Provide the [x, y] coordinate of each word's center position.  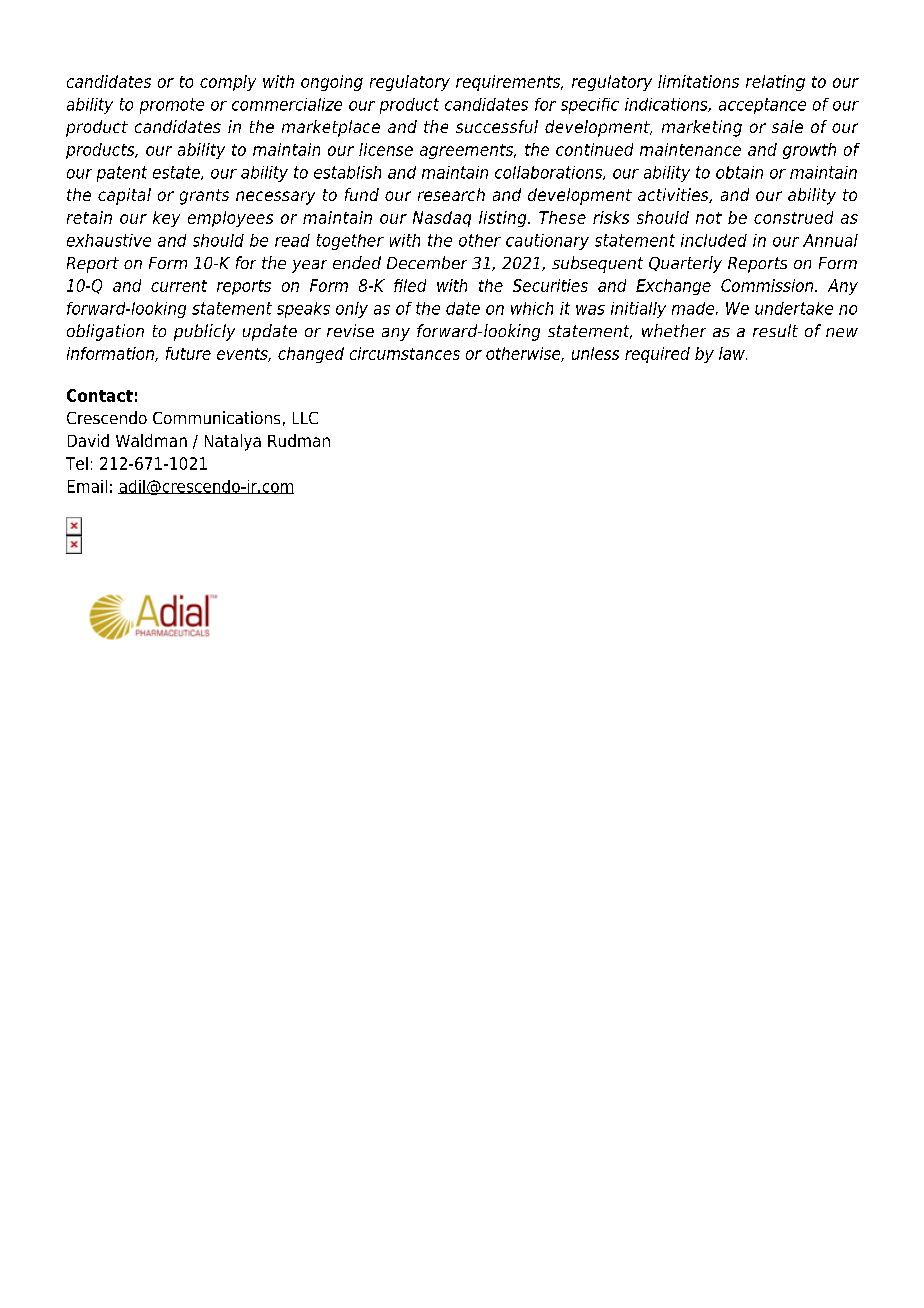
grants [204, 197]
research [451, 194]
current [179, 286]
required [657, 355]
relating [775, 83]
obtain [739, 172]
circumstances [405, 353]
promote [172, 106]
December [427, 262]
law [733, 353]
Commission [768, 285]
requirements [509, 83]
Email [87, 486]
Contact [100, 395]
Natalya [233, 442]
